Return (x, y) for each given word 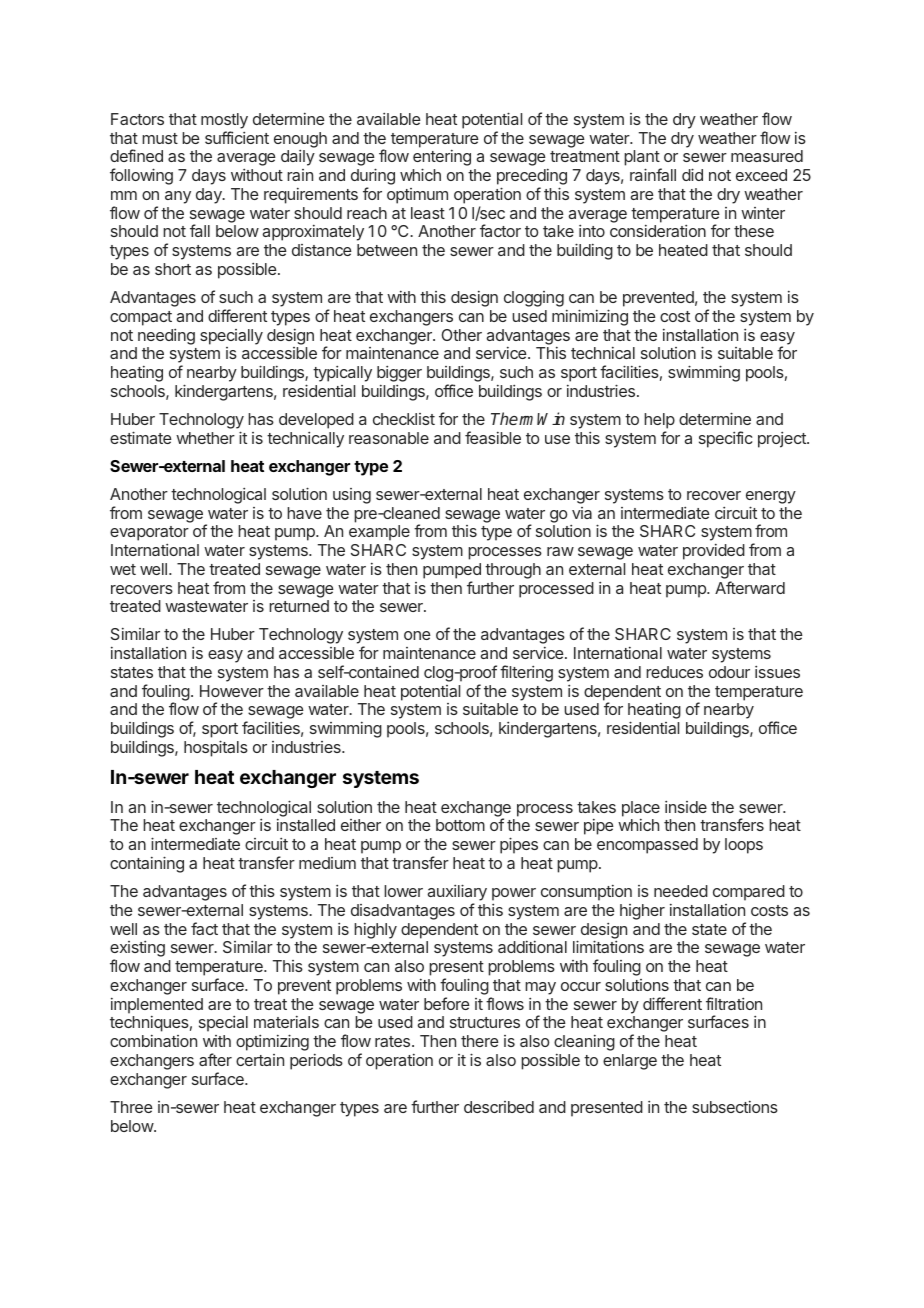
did (692, 174)
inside (686, 807)
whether (205, 438)
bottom (460, 825)
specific (725, 439)
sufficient (237, 137)
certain (260, 1060)
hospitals (216, 748)
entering (442, 159)
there (480, 1041)
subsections (735, 1107)
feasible (493, 437)
